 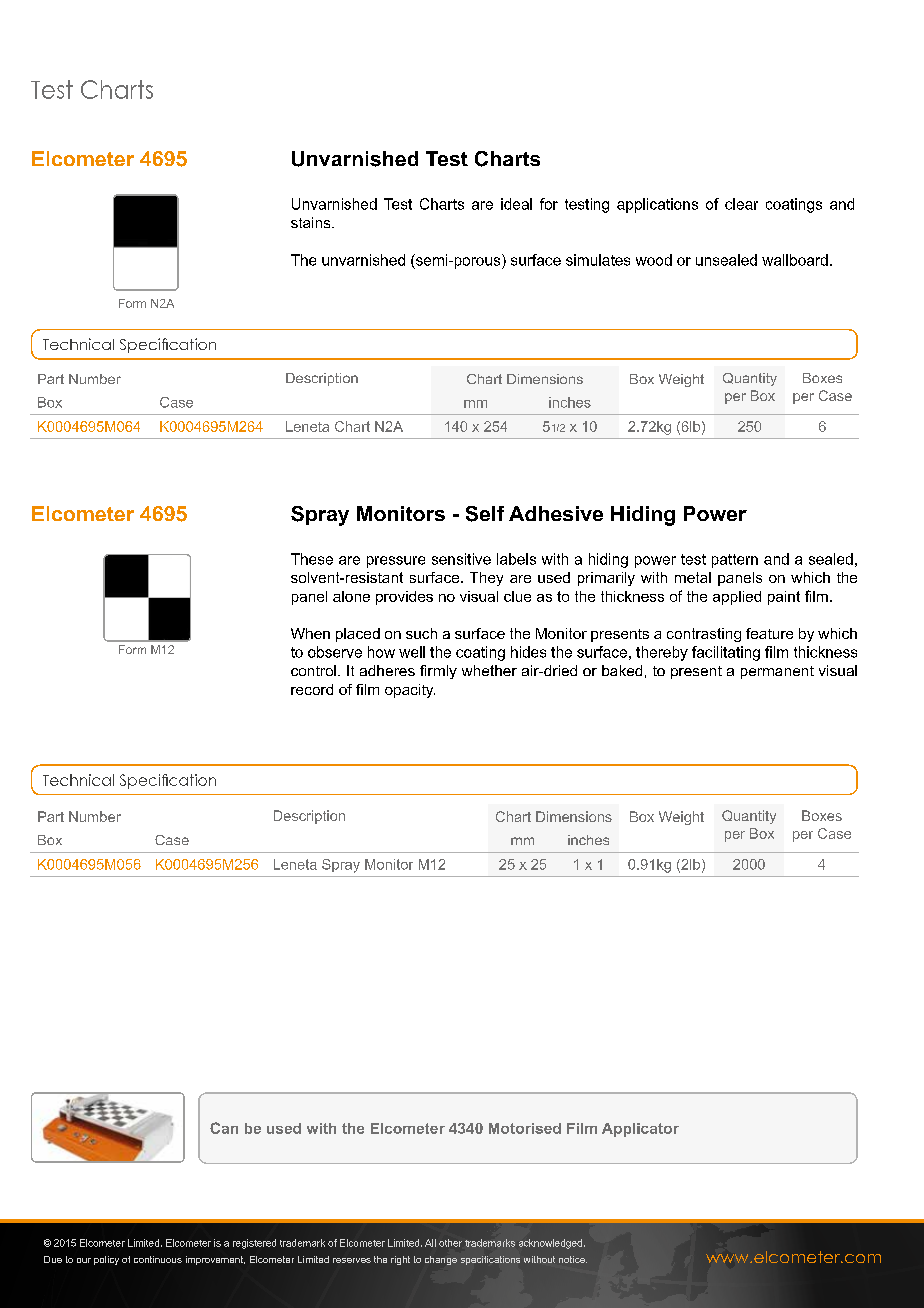 What do you see at coordinates (485, 514) in the image?
I see `Self` at bounding box center [485, 514].
